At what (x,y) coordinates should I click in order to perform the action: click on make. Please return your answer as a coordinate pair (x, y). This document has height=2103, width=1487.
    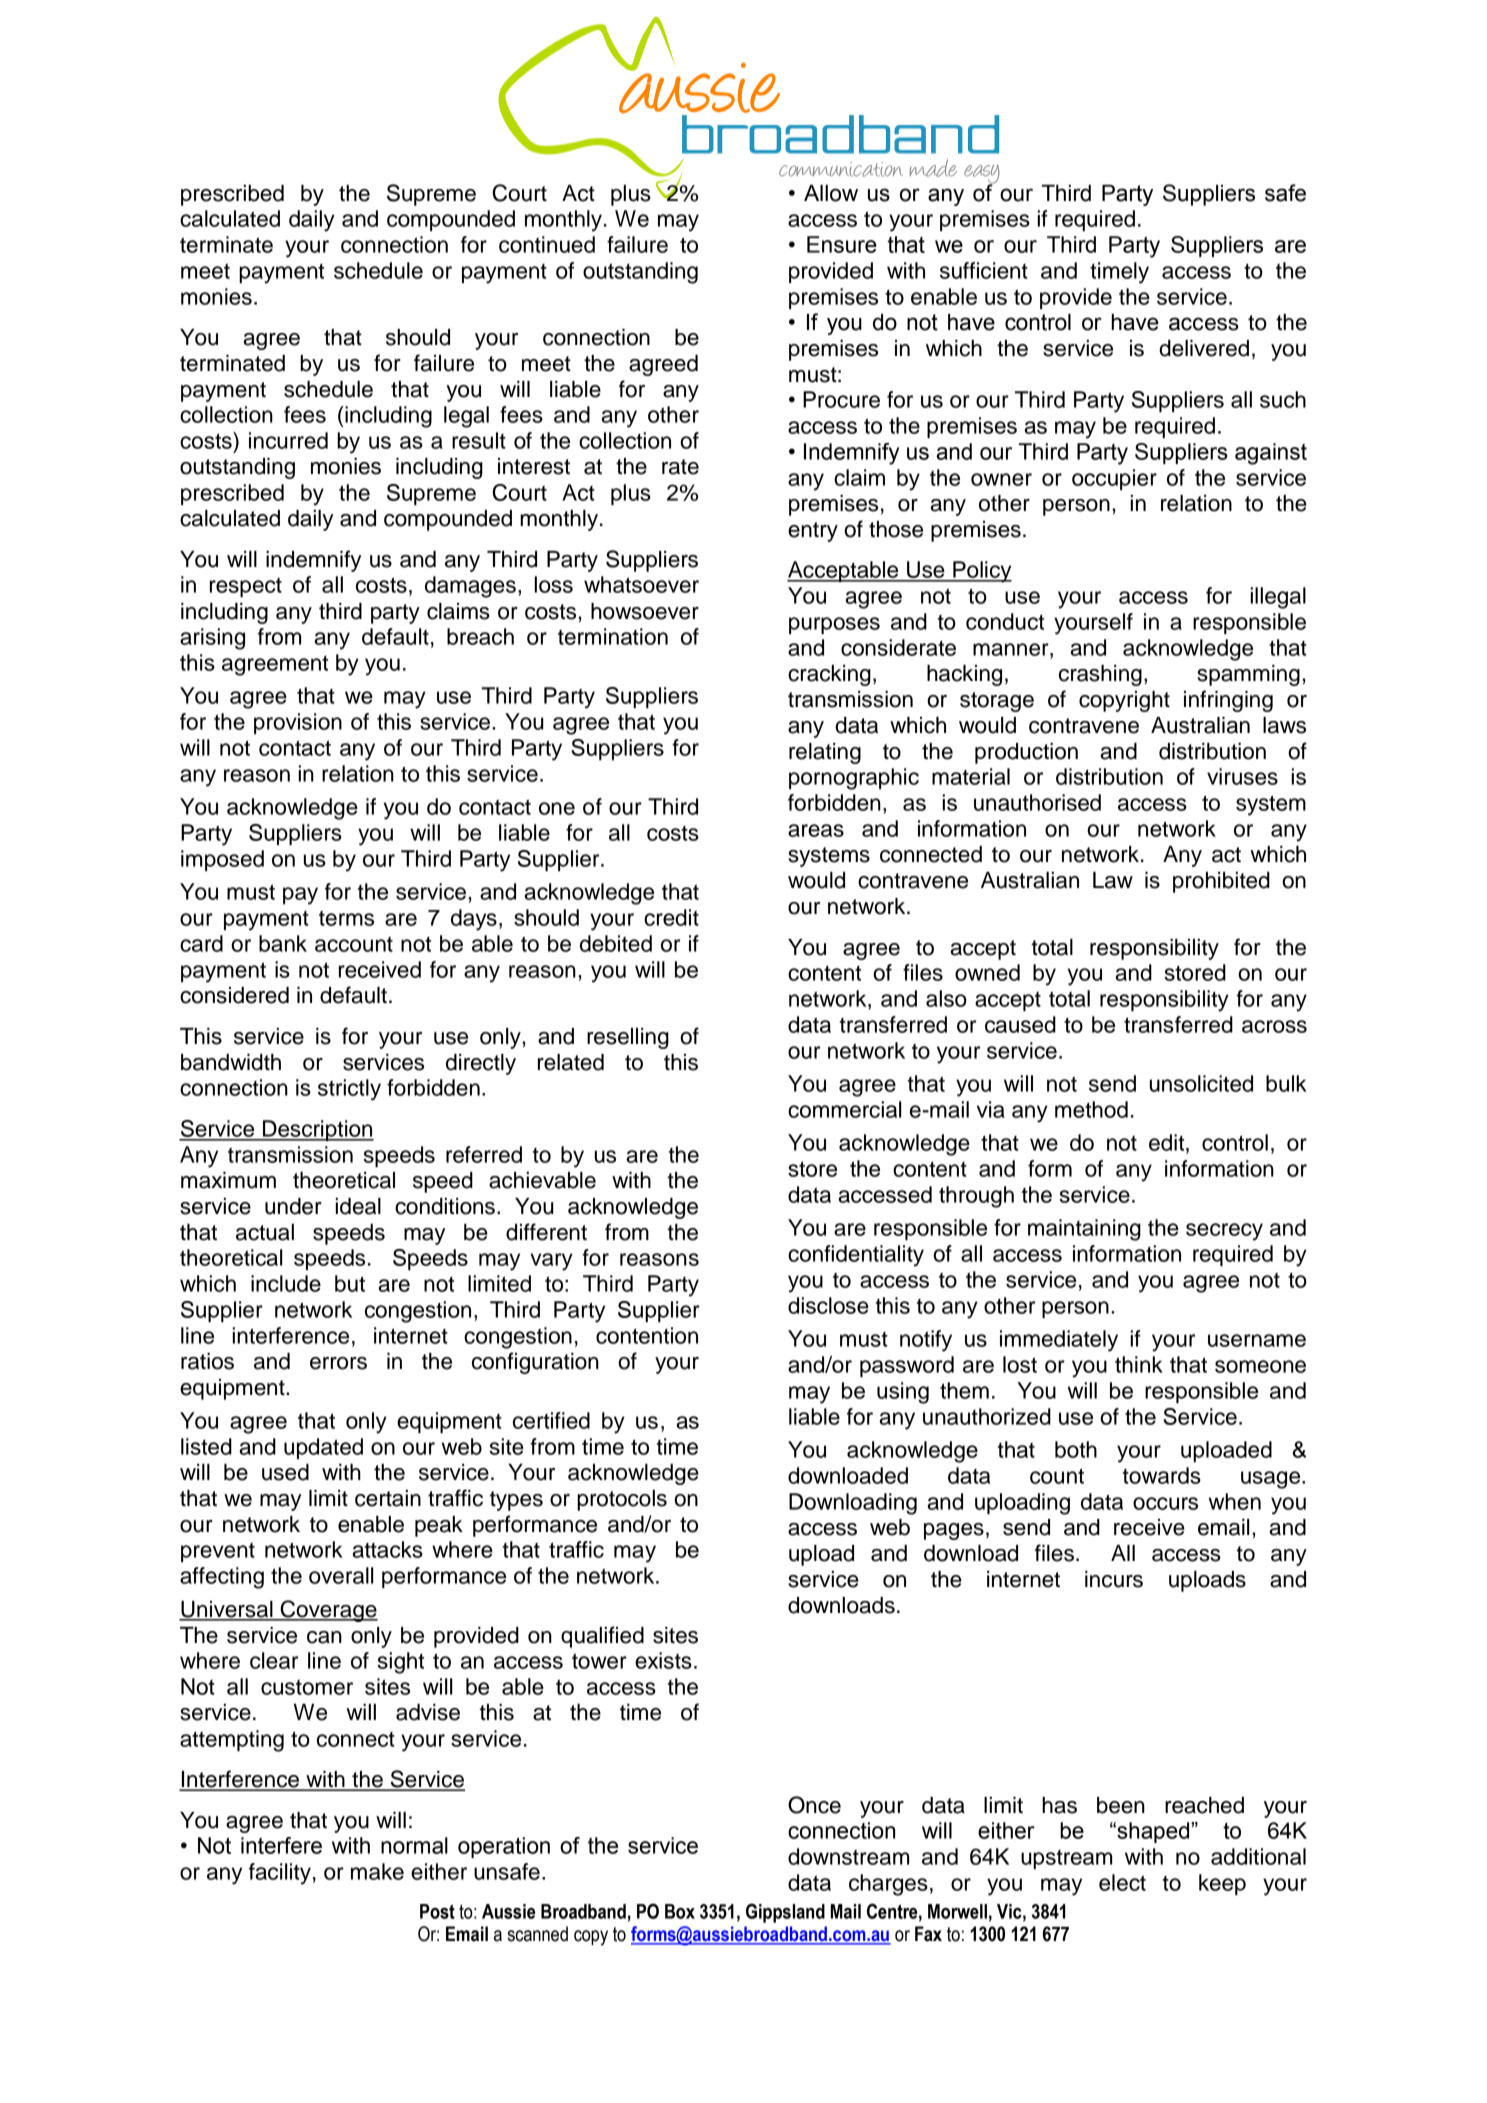
    Looking at the image, I should click on (377, 1871).
